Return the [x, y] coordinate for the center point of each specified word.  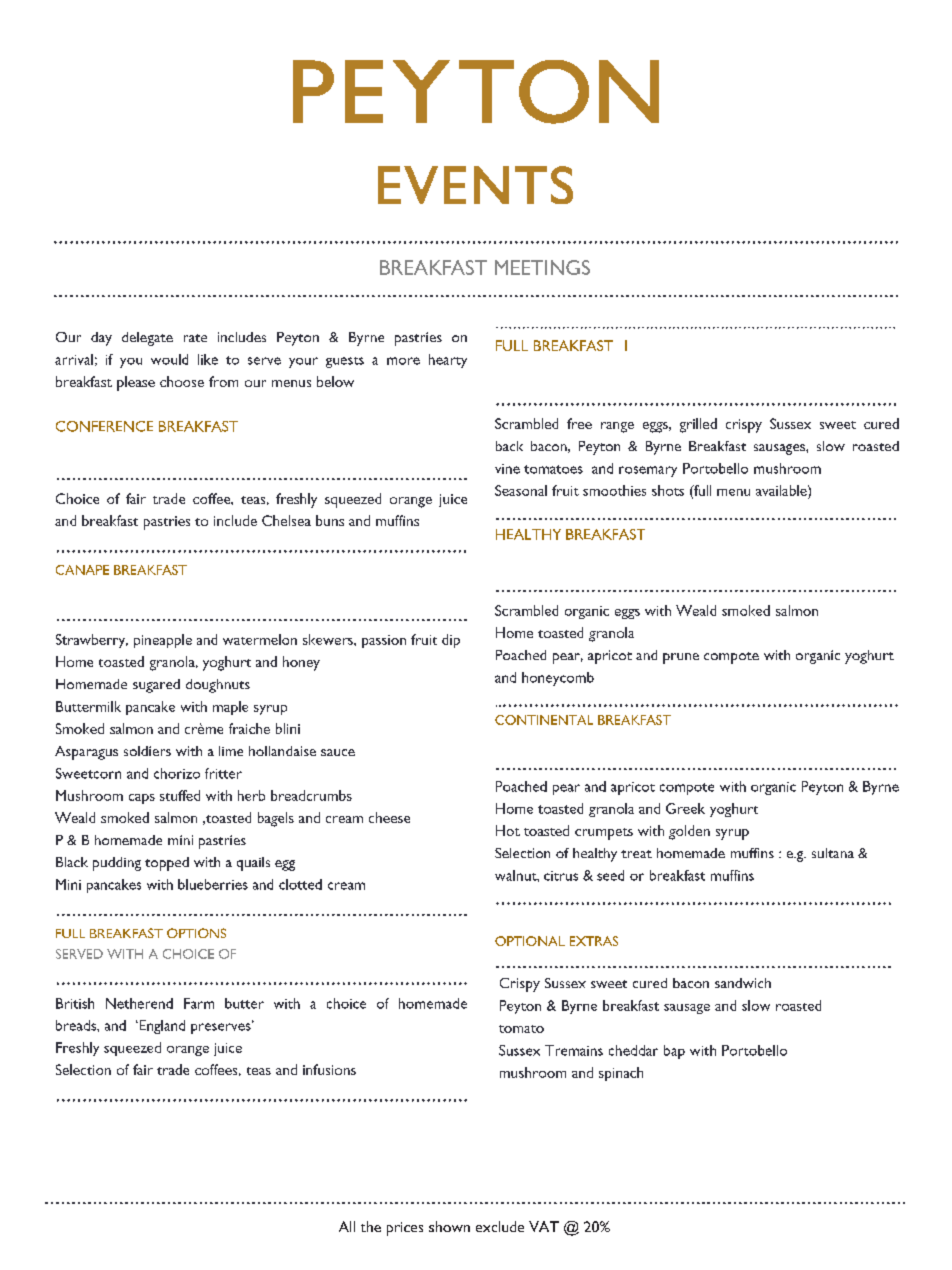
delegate [147, 339]
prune [681, 658]
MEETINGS [542, 267]
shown [449, 1226]
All [347, 1226]
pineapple [163, 641]
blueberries [213, 884]
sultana [833, 853]
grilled [698, 425]
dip [451, 641]
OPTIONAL [530, 941]
